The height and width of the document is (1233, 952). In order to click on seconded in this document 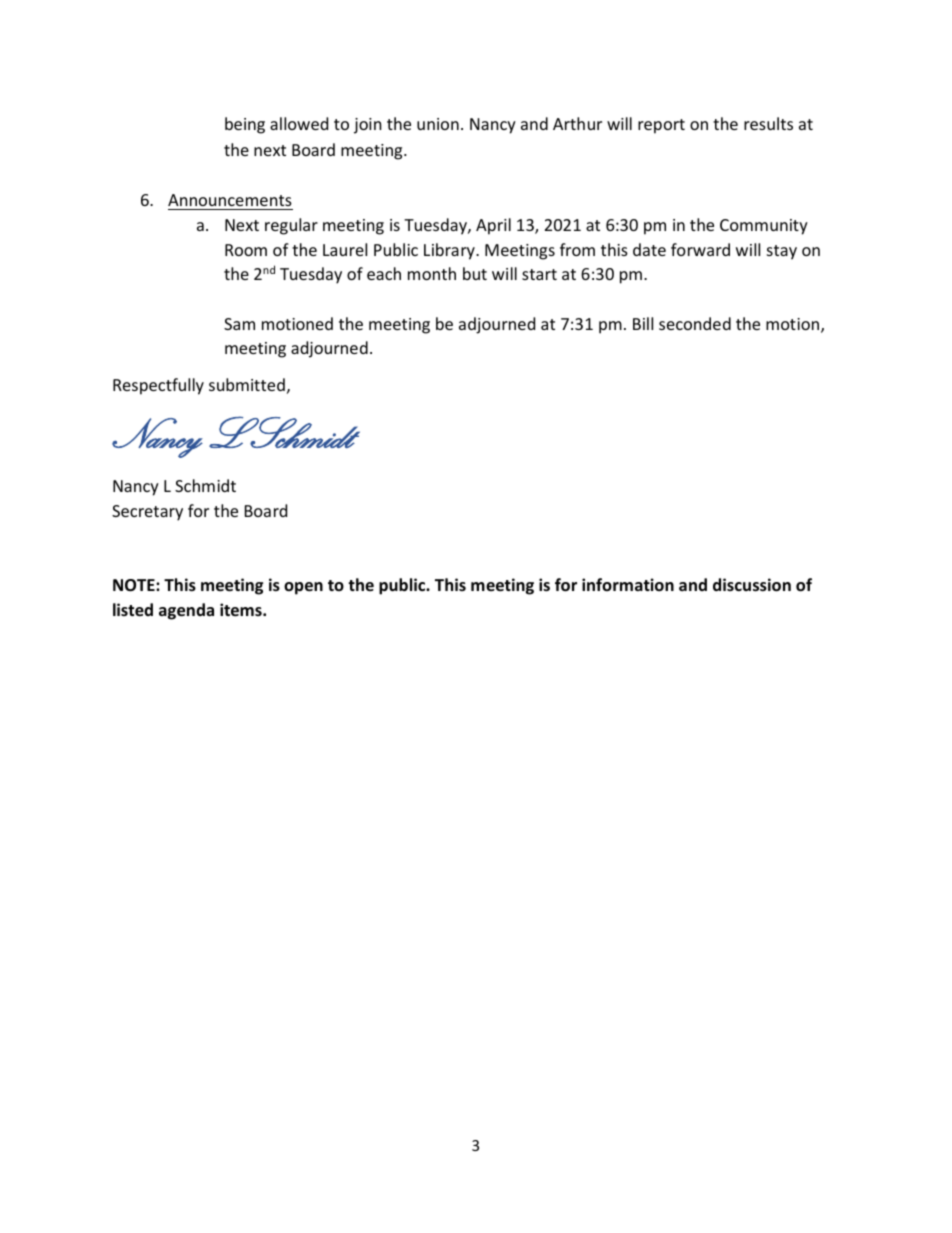, I will do `click(695, 323)`.
